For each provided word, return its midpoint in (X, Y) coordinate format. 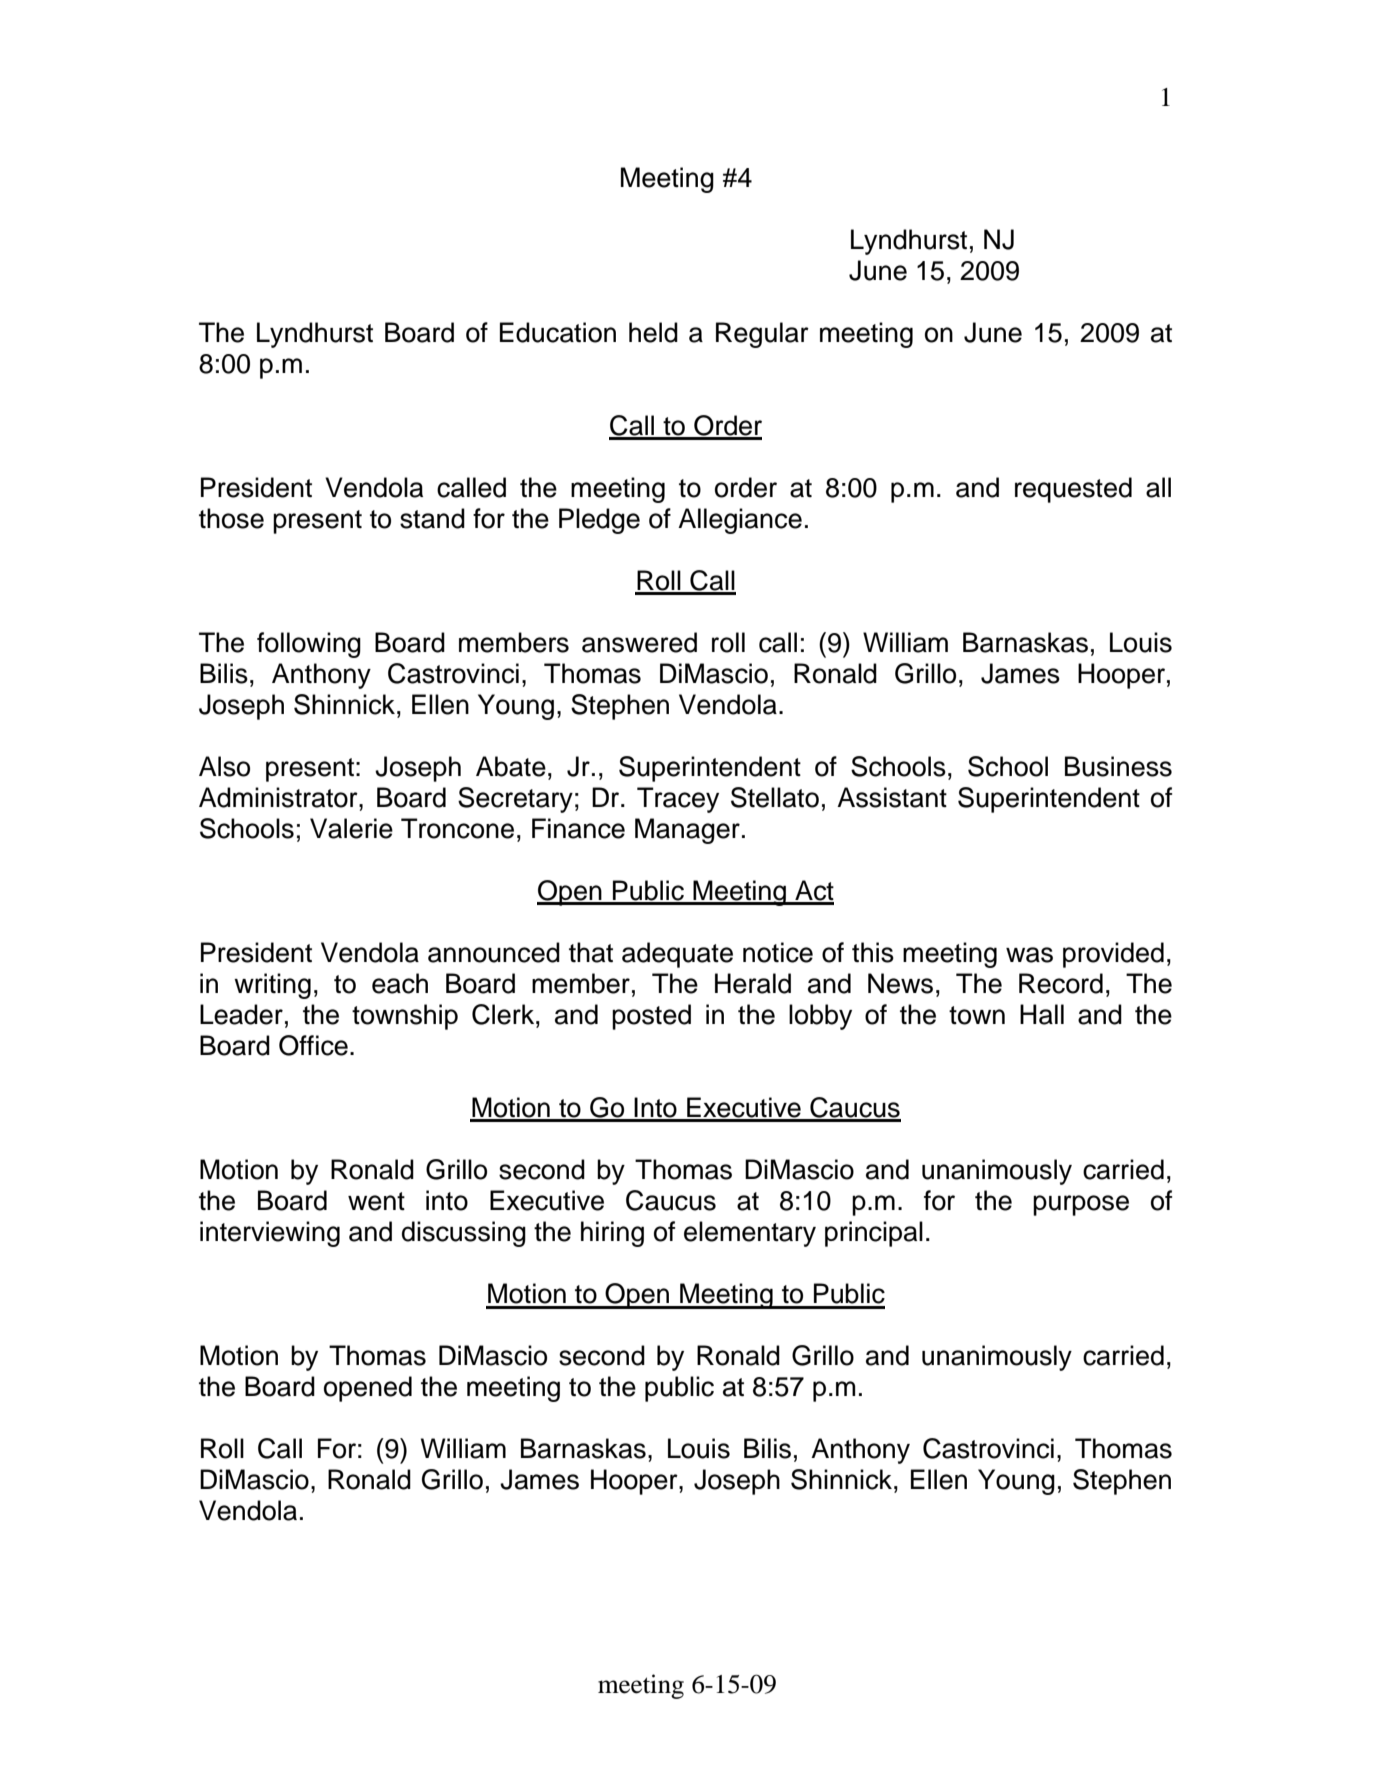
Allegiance (740, 521)
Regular (762, 335)
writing (272, 986)
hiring (612, 1234)
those (231, 518)
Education (558, 332)
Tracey (678, 800)
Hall (1042, 1014)
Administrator (279, 797)
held (653, 332)
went (376, 1201)
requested (1073, 490)
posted (651, 1017)
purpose (1081, 1205)
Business (1118, 766)
